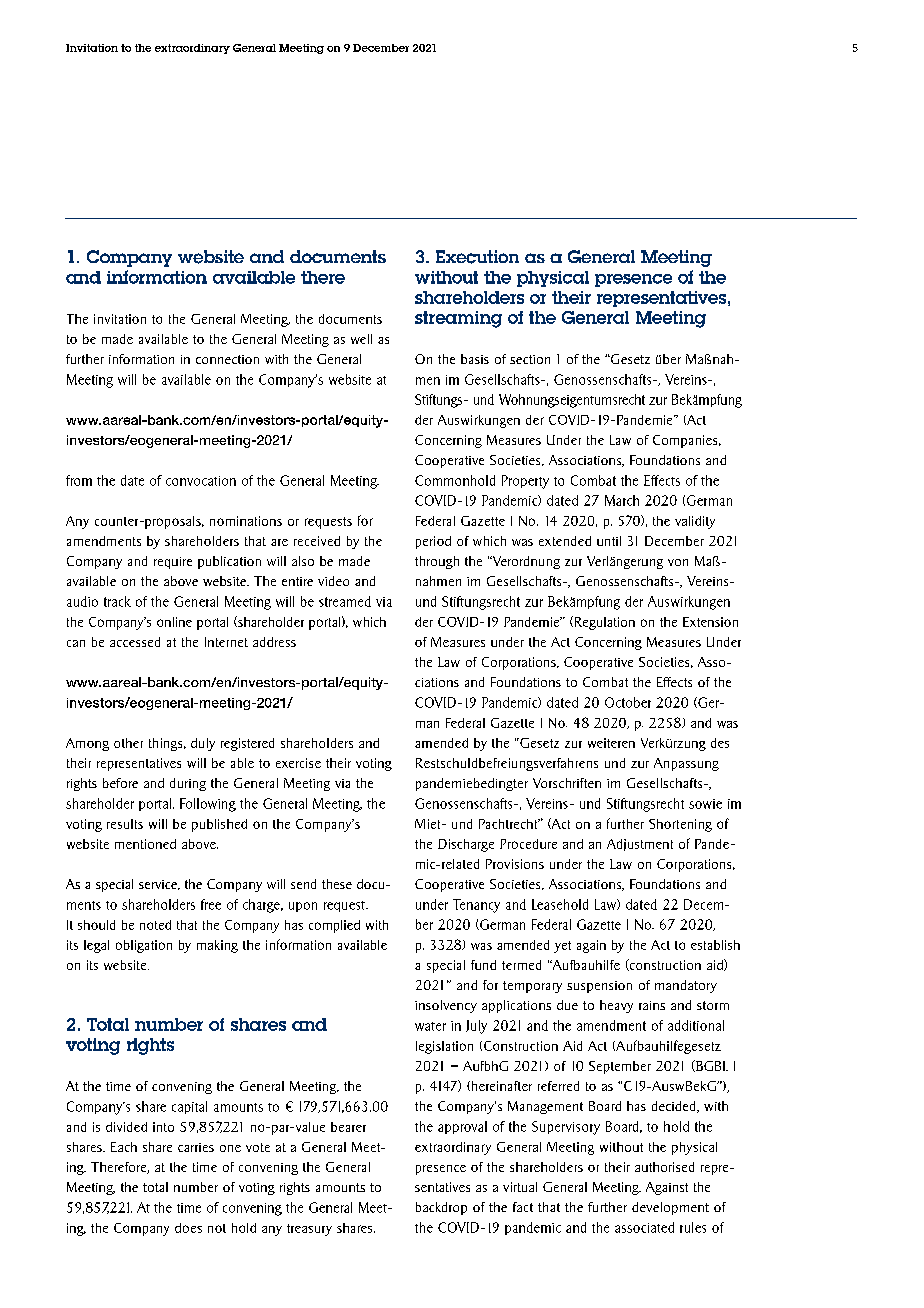 This screenshot has height=1308, width=924. I want to click on exercise, so click(298, 763).
